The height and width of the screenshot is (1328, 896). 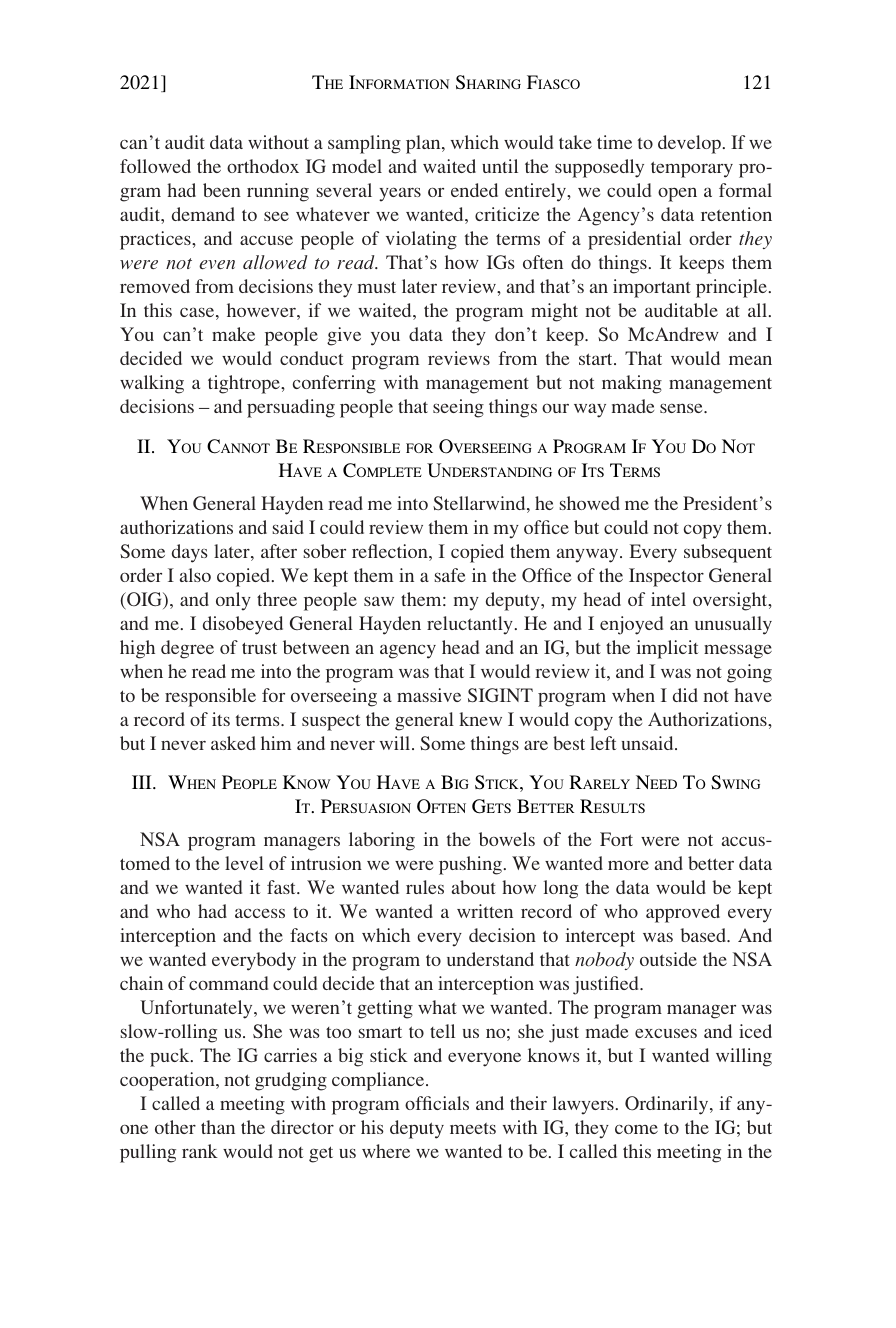 I want to click on subsequent, so click(x=728, y=553).
